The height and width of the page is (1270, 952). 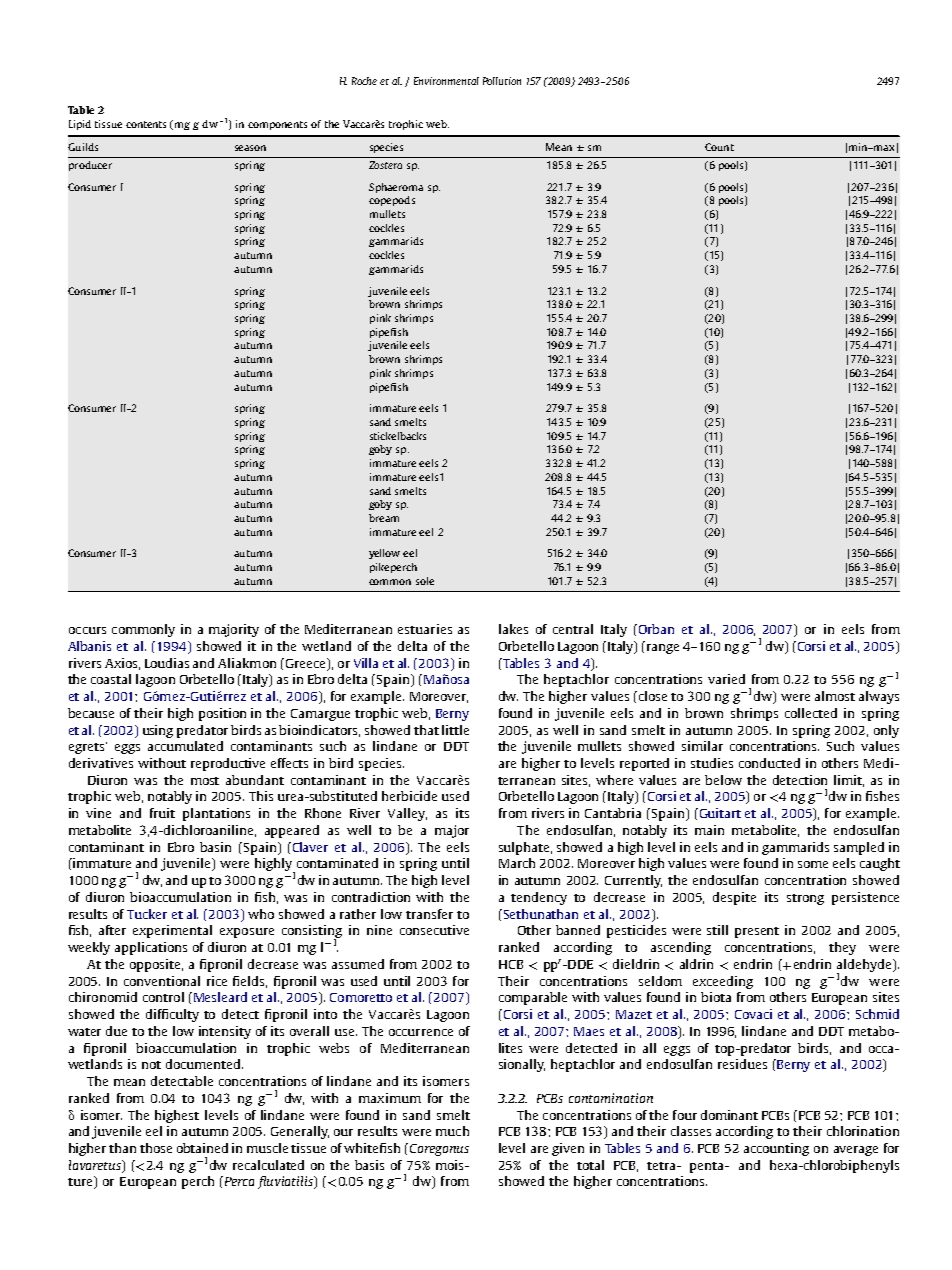 I want to click on Pollution, so click(x=502, y=81).
